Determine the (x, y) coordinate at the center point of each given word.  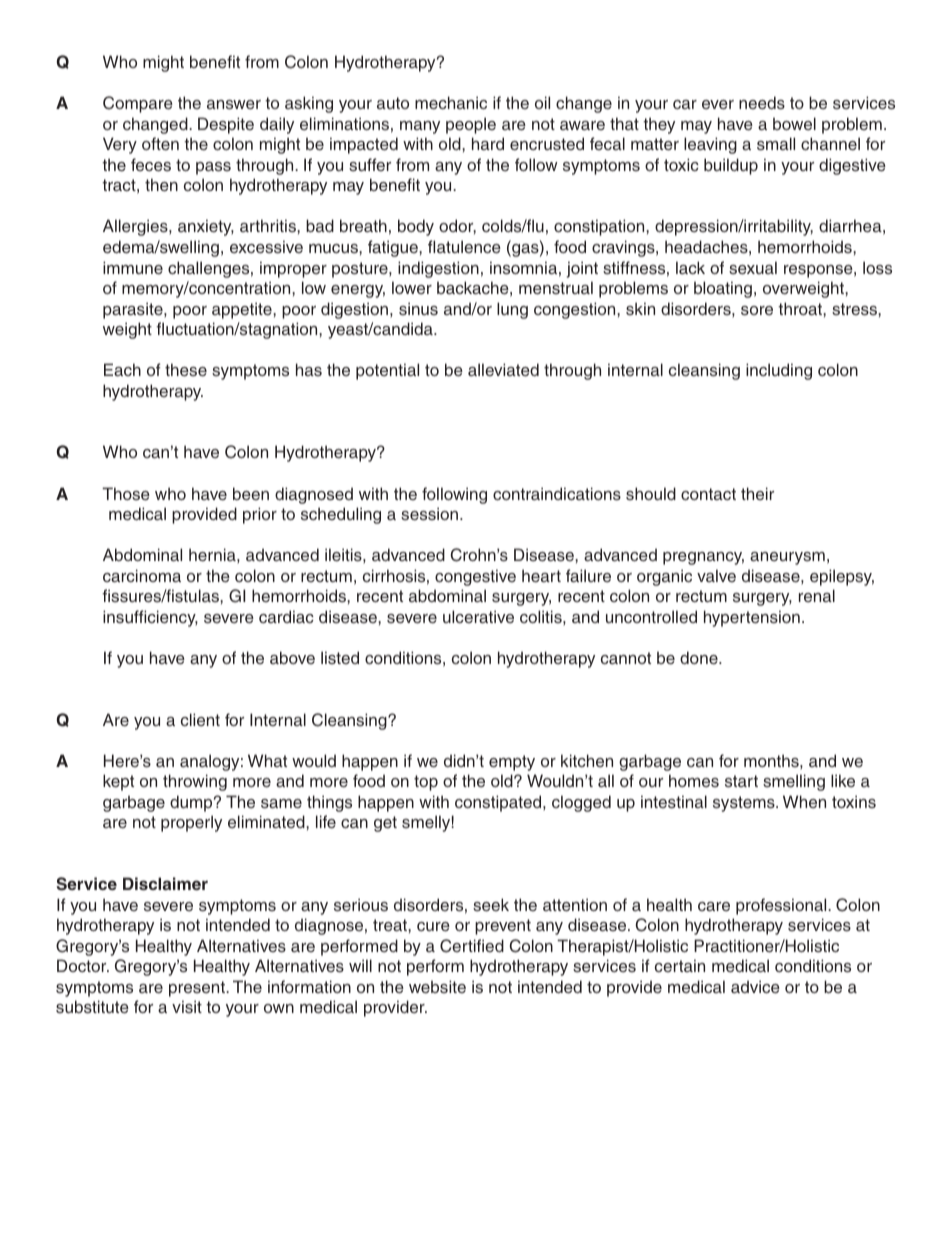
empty (512, 763)
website (437, 987)
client (200, 719)
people (471, 125)
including (779, 371)
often (160, 144)
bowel (794, 123)
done (700, 658)
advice (755, 987)
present (198, 989)
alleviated (503, 370)
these (186, 370)
